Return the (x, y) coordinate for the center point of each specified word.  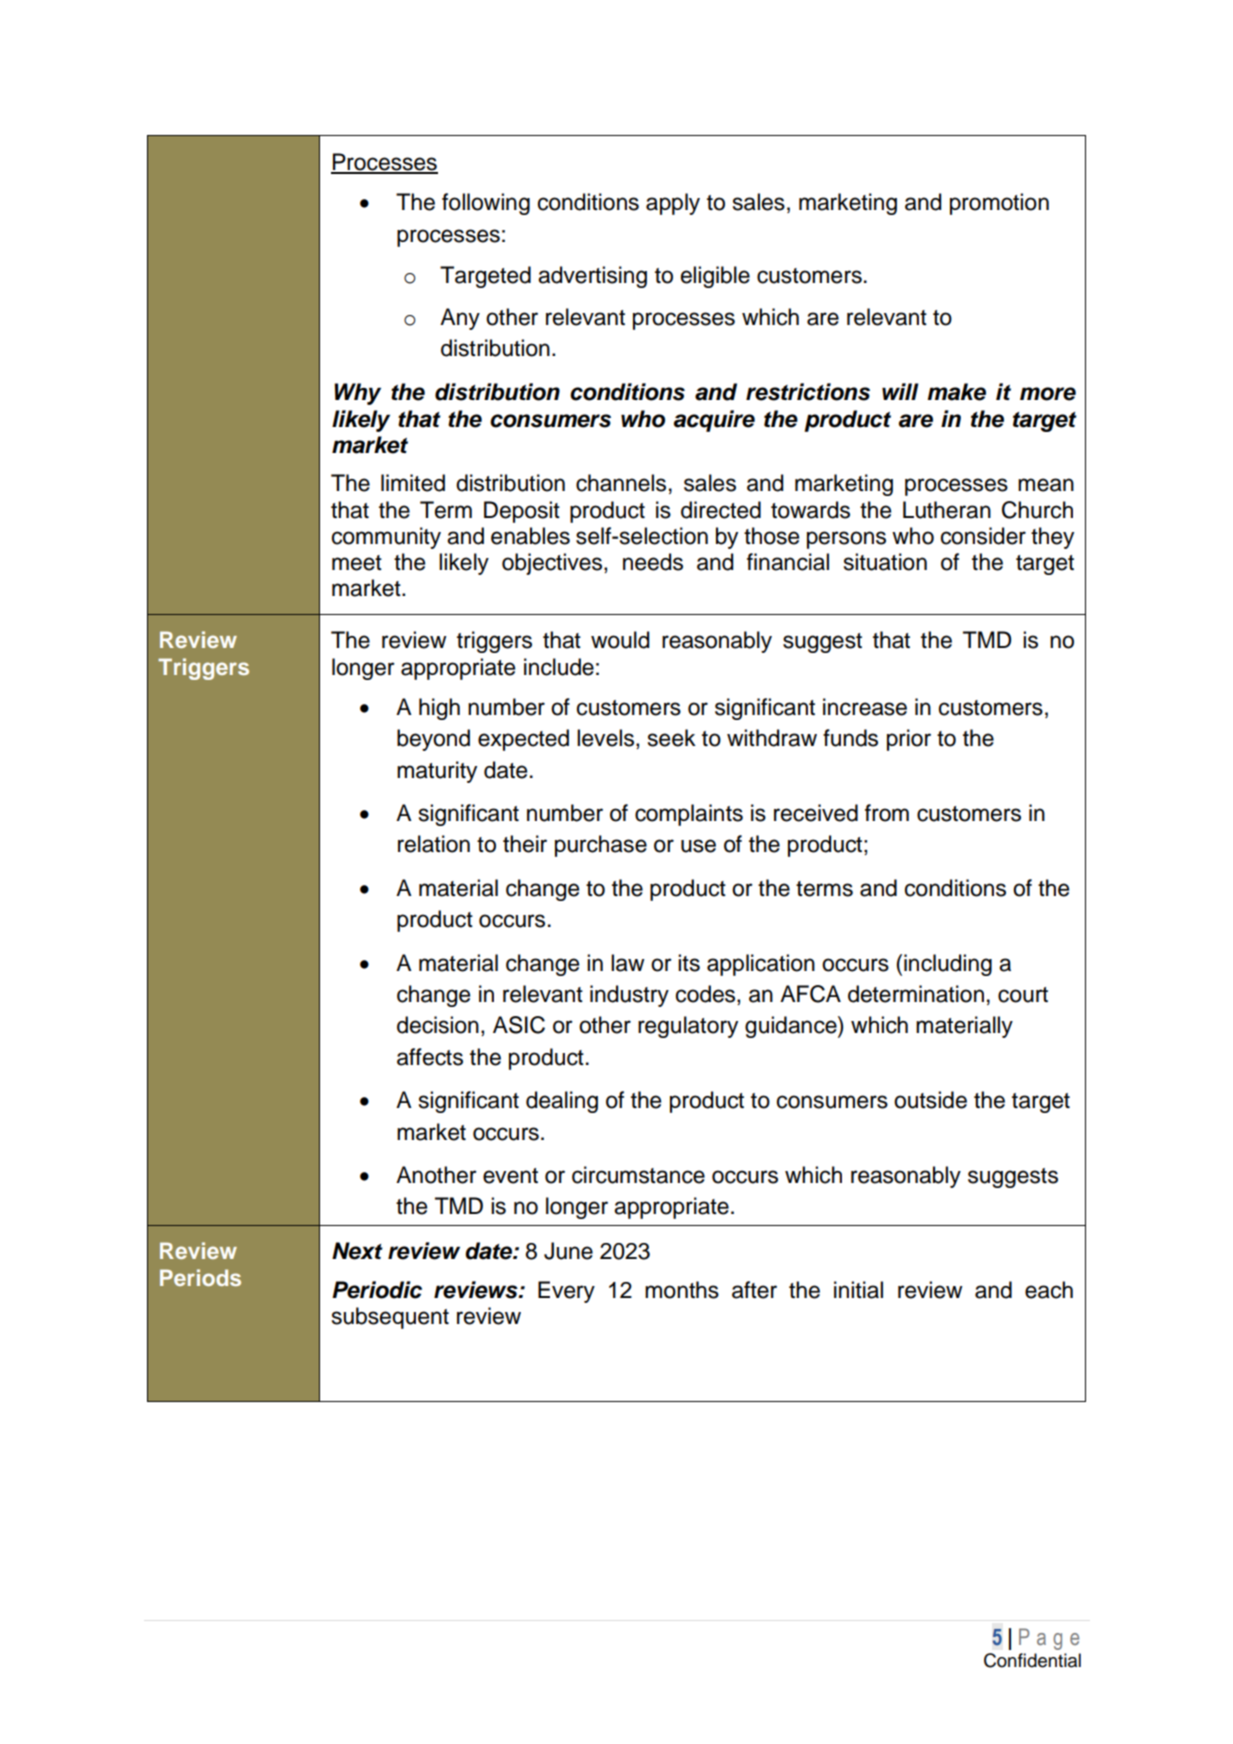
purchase (601, 846)
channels (621, 483)
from (887, 813)
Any (460, 319)
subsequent (390, 1318)
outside (930, 1100)
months (682, 1290)
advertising (592, 277)
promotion (999, 204)
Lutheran (947, 510)
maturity (437, 772)
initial (858, 1290)
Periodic (377, 1290)
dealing (562, 1102)
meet (357, 563)
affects (430, 1057)
